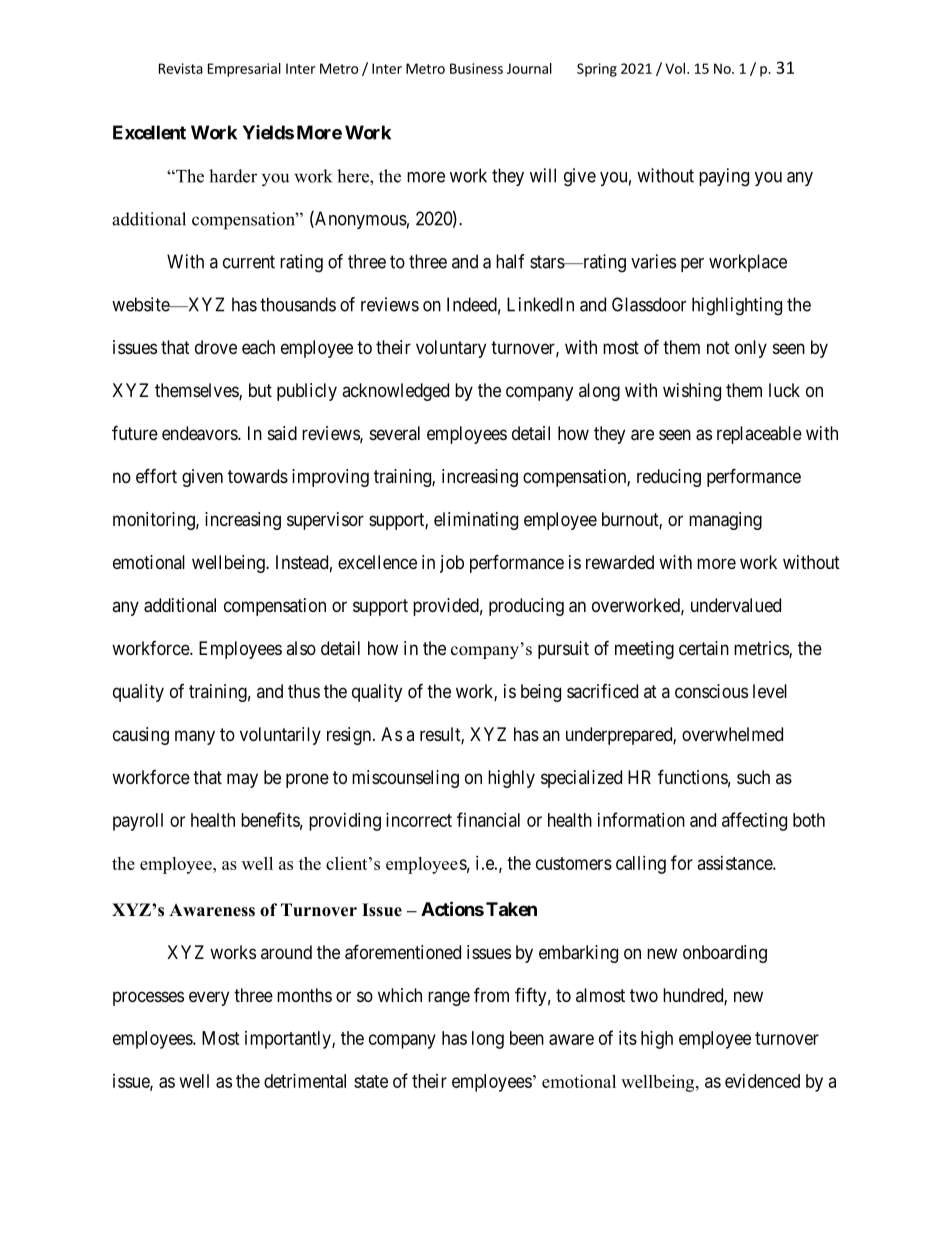  Describe the element at coordinates (195, 737) in the image. I see `many` at that location.
